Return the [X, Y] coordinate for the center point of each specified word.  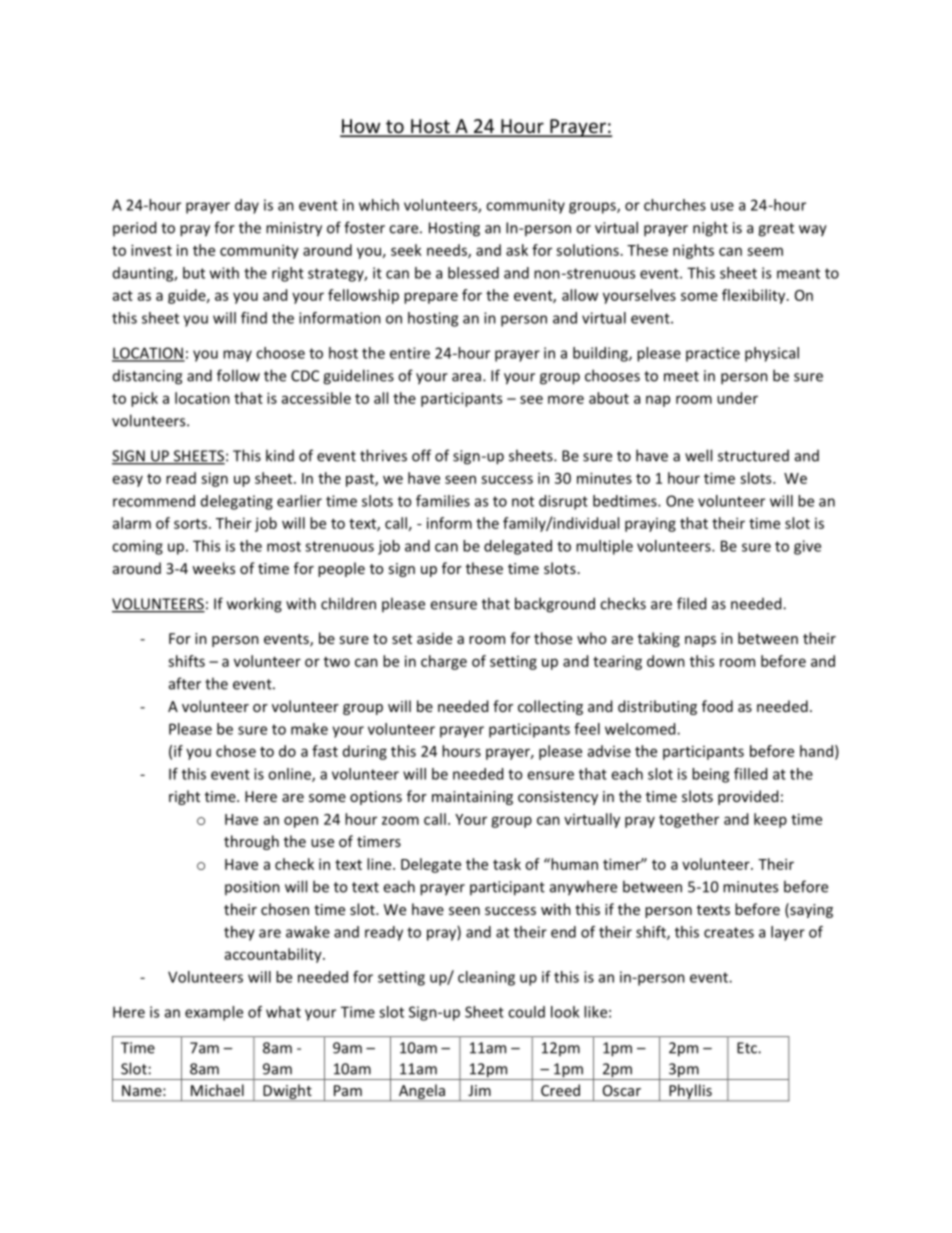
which [379, 205]
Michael [217, 1090]
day [247, 206]
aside [434, 638]
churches [675, 205]
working [254, 605]
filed [691, 603]
